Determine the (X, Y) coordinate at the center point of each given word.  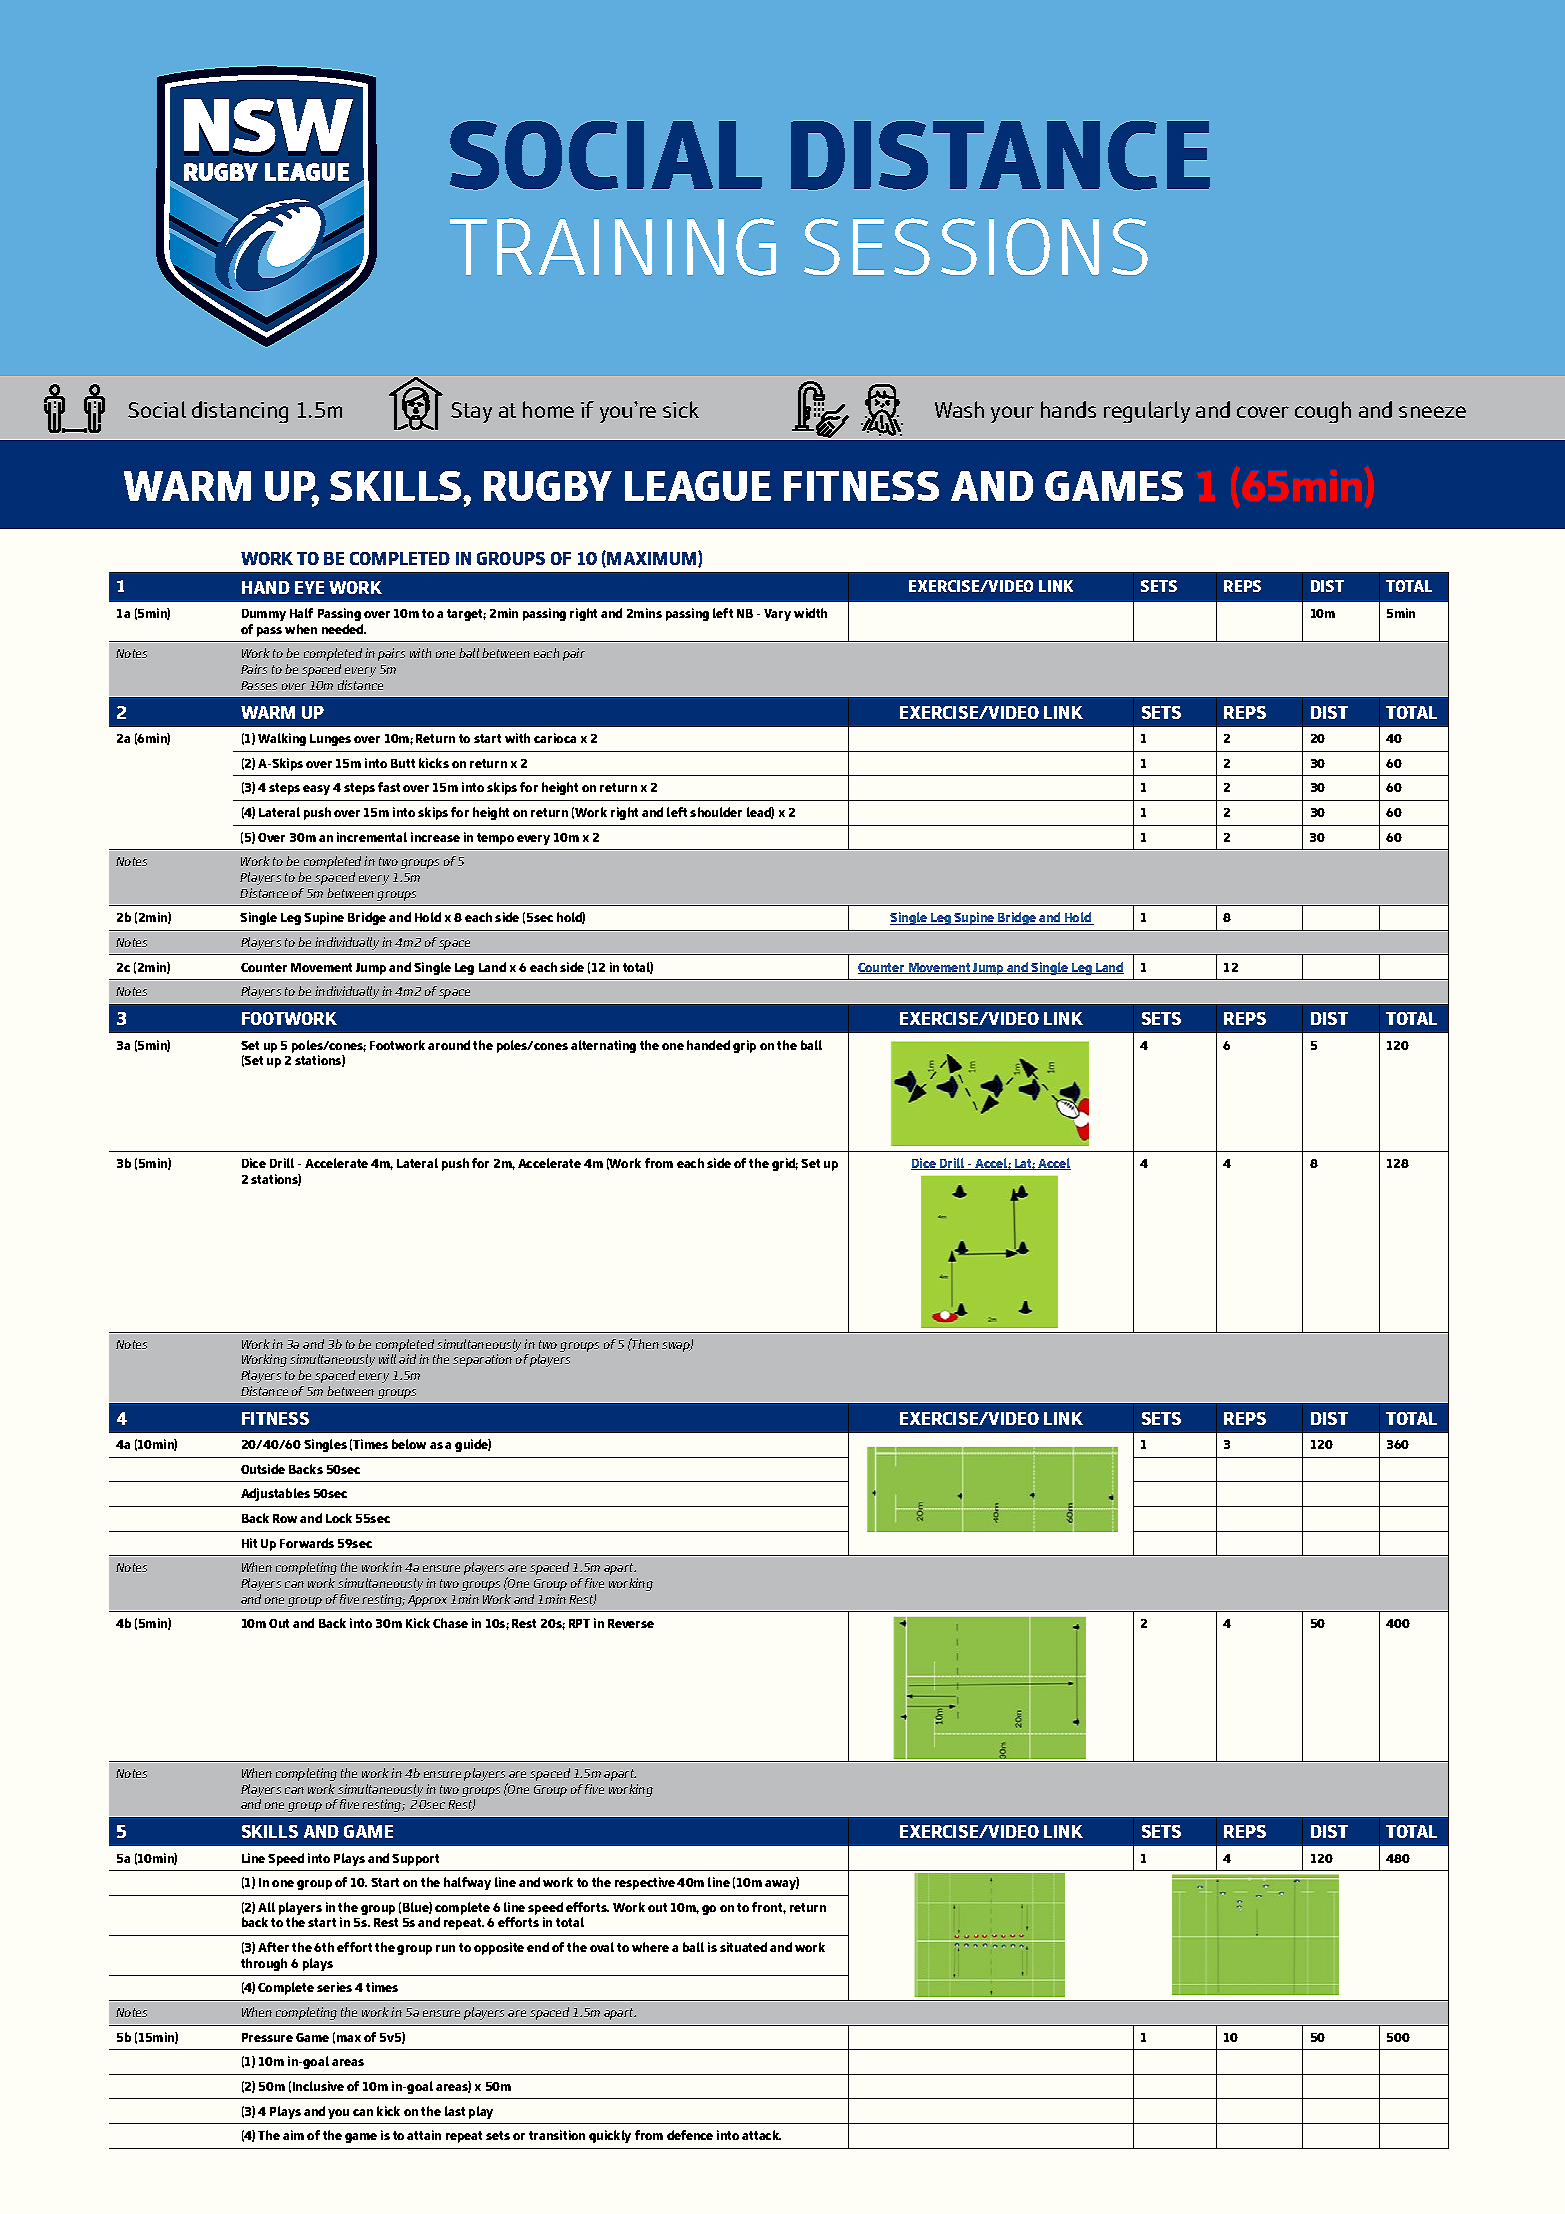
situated (743, 1947)
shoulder (716, 812)
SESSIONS (976, 246)
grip (744, 1046)
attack (761, 2135)
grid (785, 1164)
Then (644, 1343)
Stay (471, 412)
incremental (372, 837)
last (455, 2111)
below (409, 1444)
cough (1323, 412)
